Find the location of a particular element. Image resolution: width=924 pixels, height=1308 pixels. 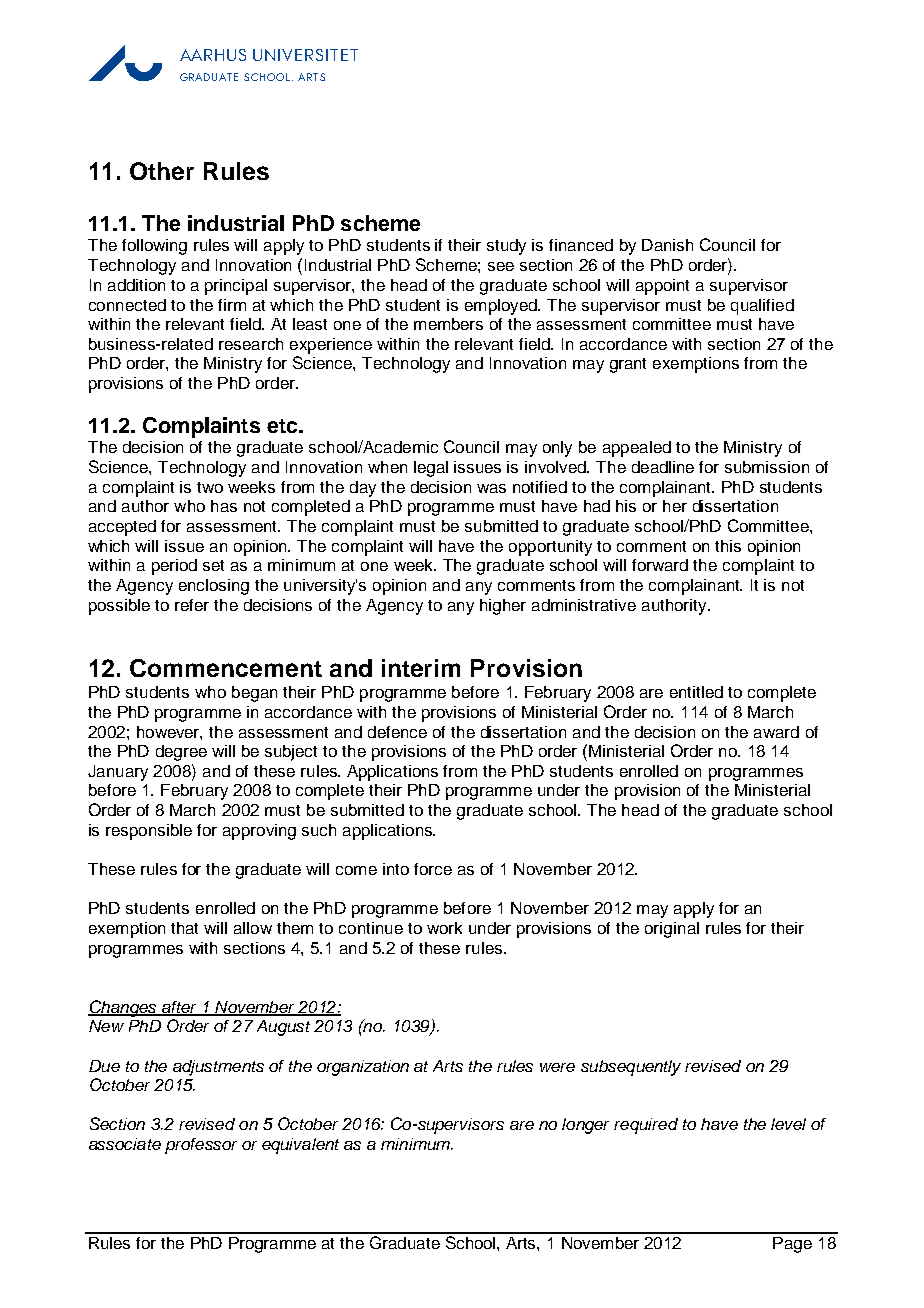

degree is located at coordinates (181, 753).
